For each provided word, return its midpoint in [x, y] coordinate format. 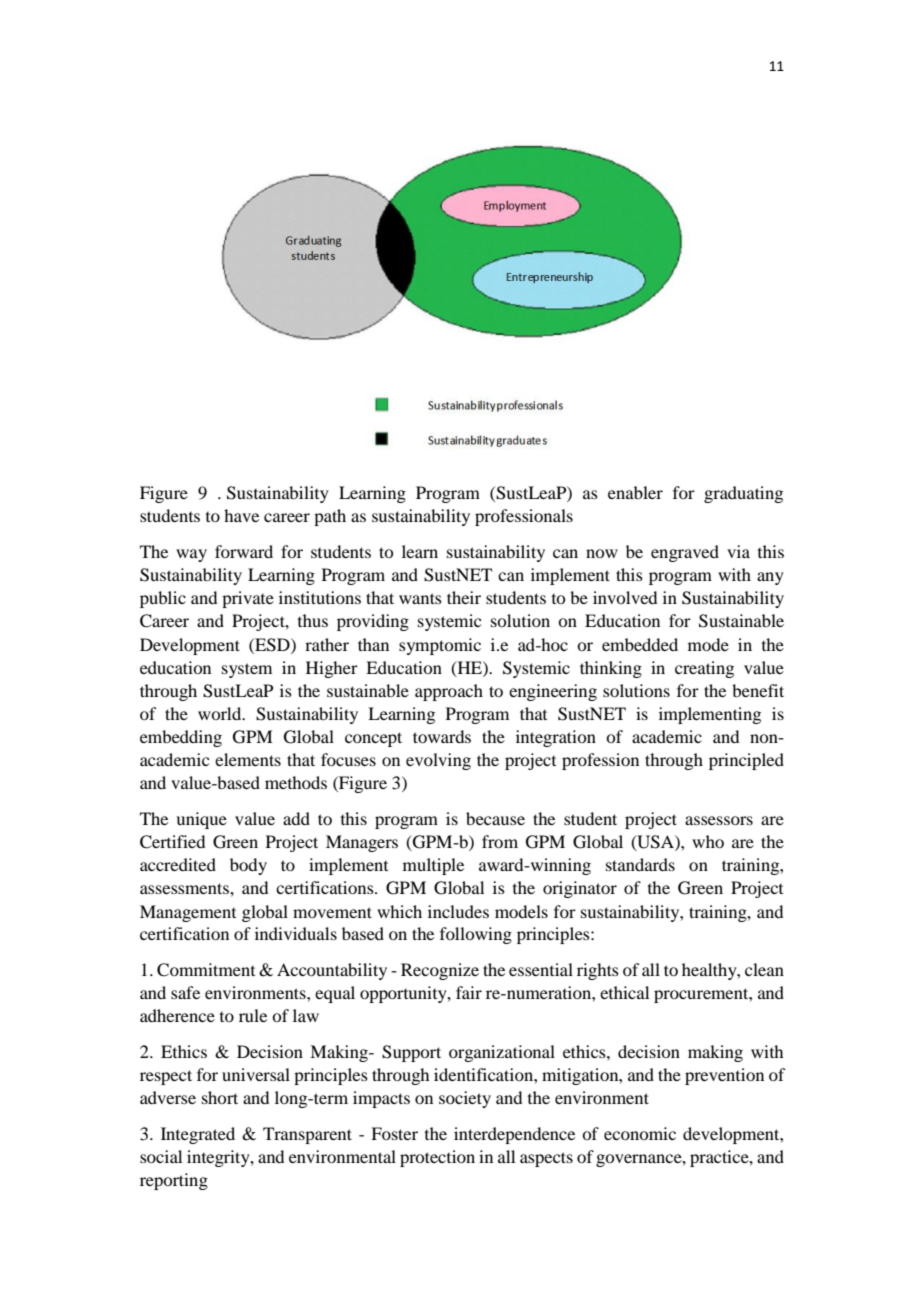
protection [437, 1158]
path [330, 517]
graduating [743, 494]
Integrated [198, 1135]
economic [640, 1133]
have [241, 515]
